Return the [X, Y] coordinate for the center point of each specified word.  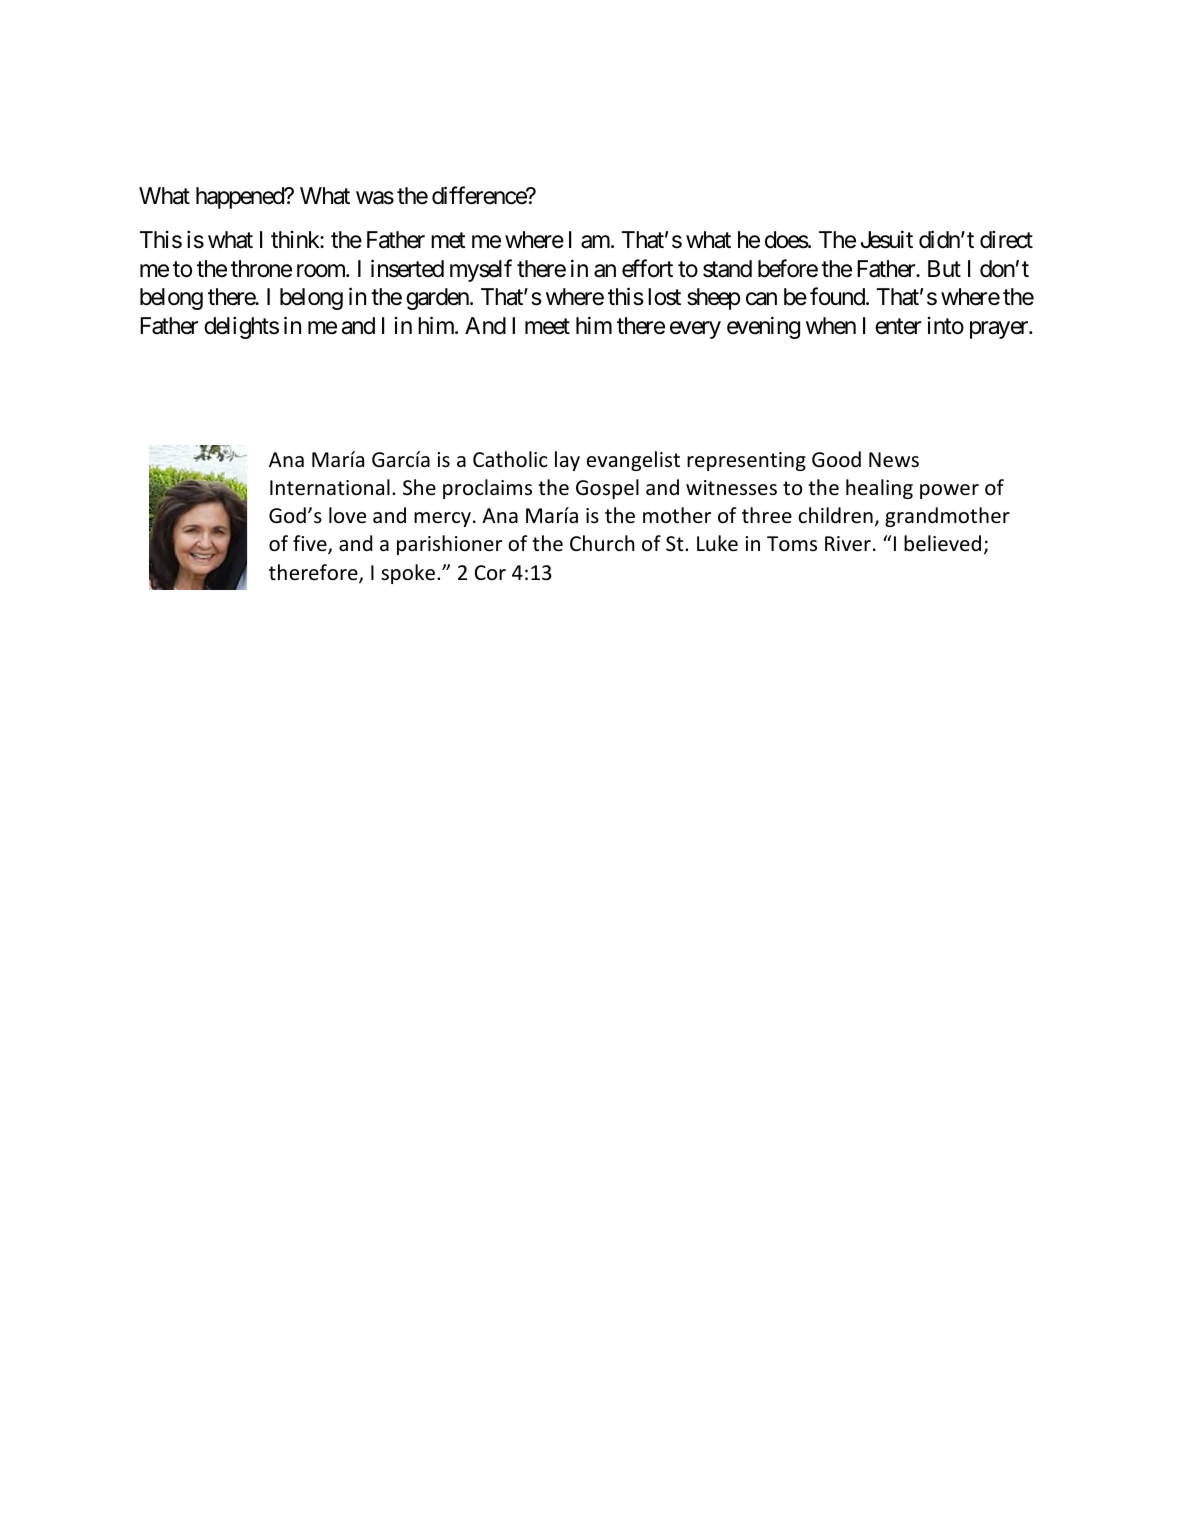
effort [647, 268]
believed [942, 543]
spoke [408, 574]
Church [602, 543]
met [448, 241]
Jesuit [887, 239]
